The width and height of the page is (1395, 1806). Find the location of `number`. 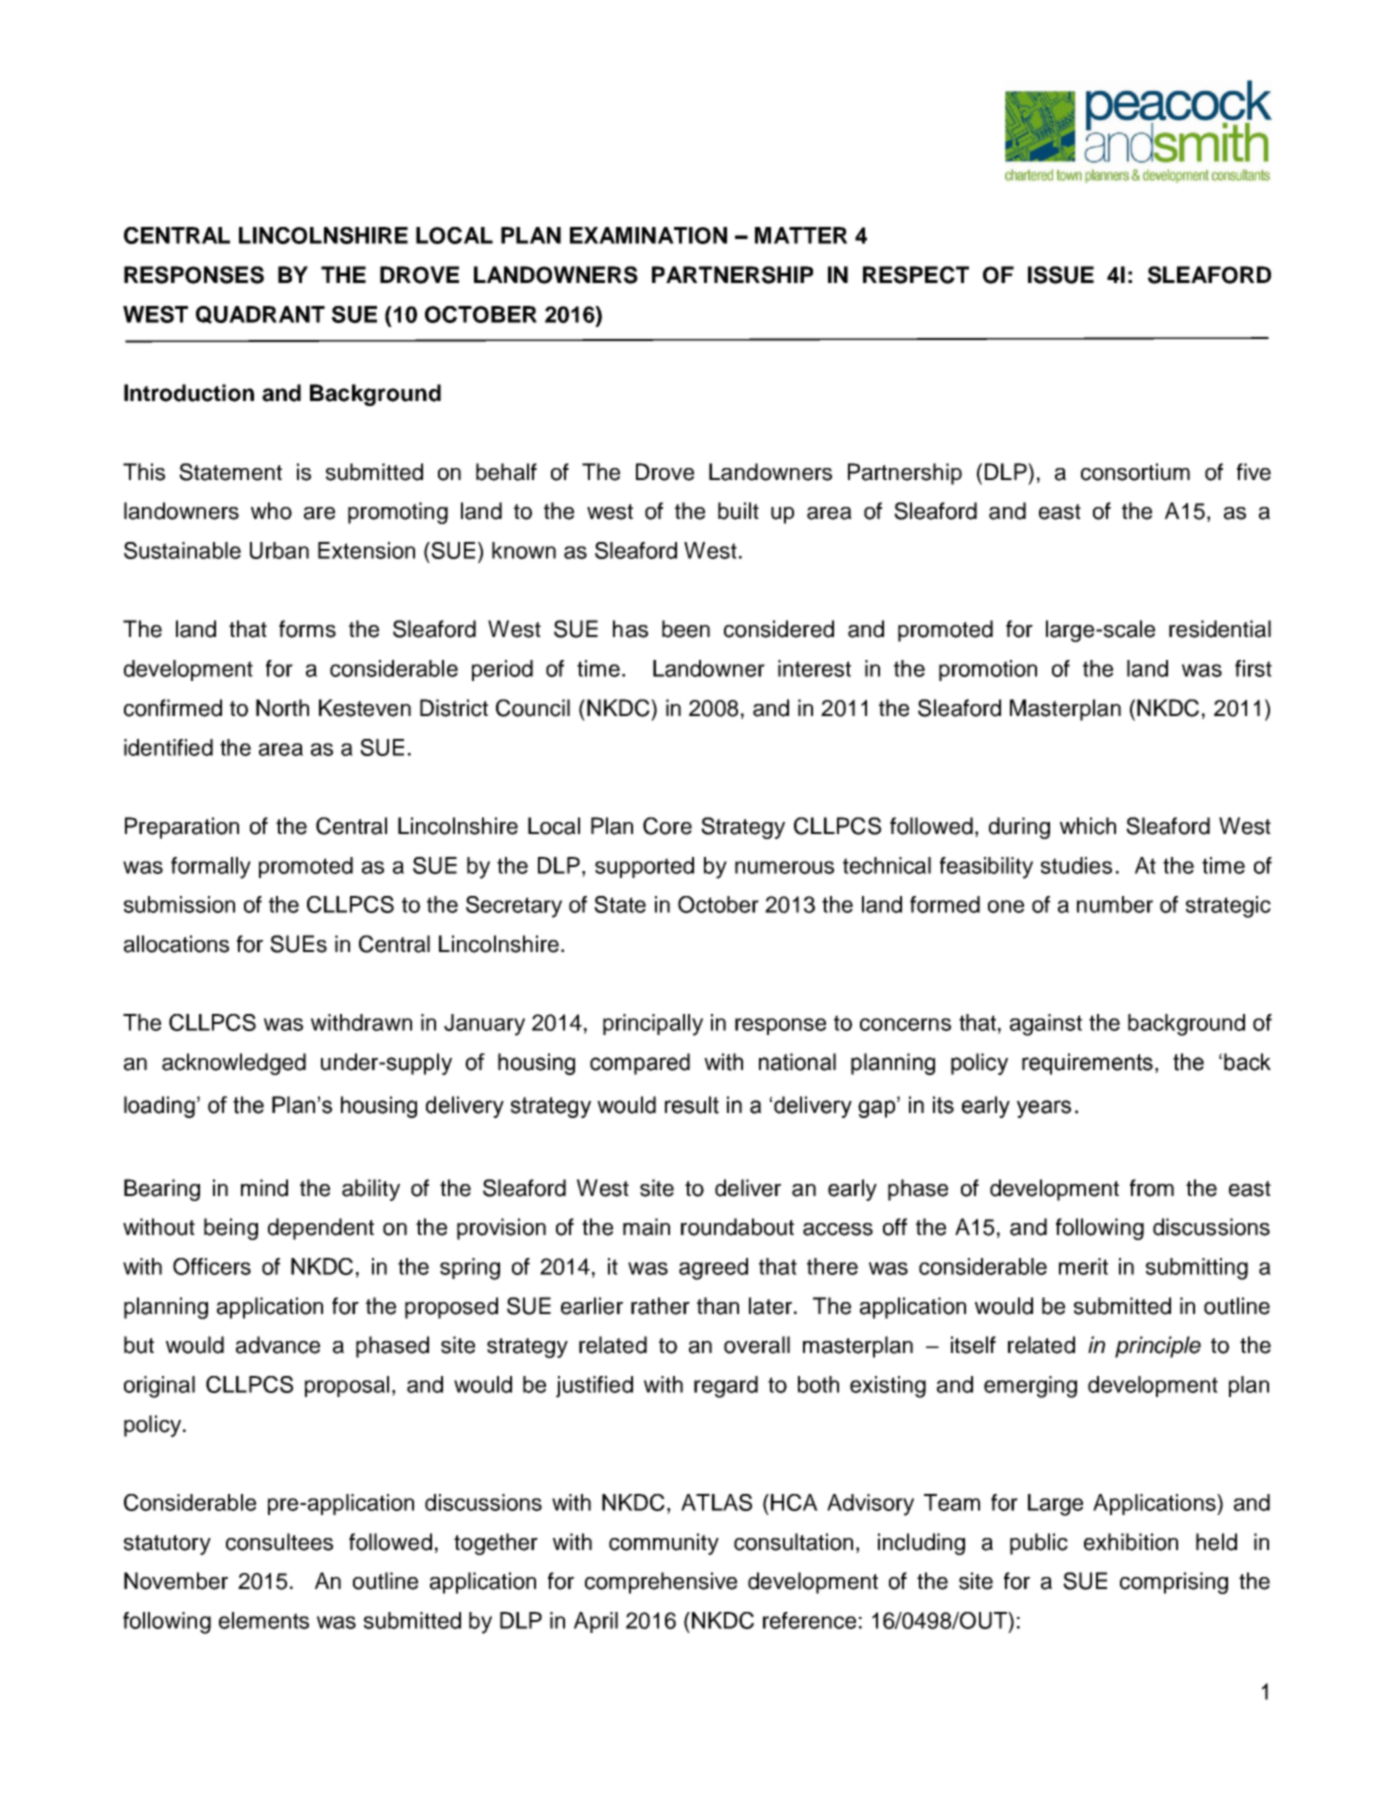

number is located at coordinates (1115, 904).
